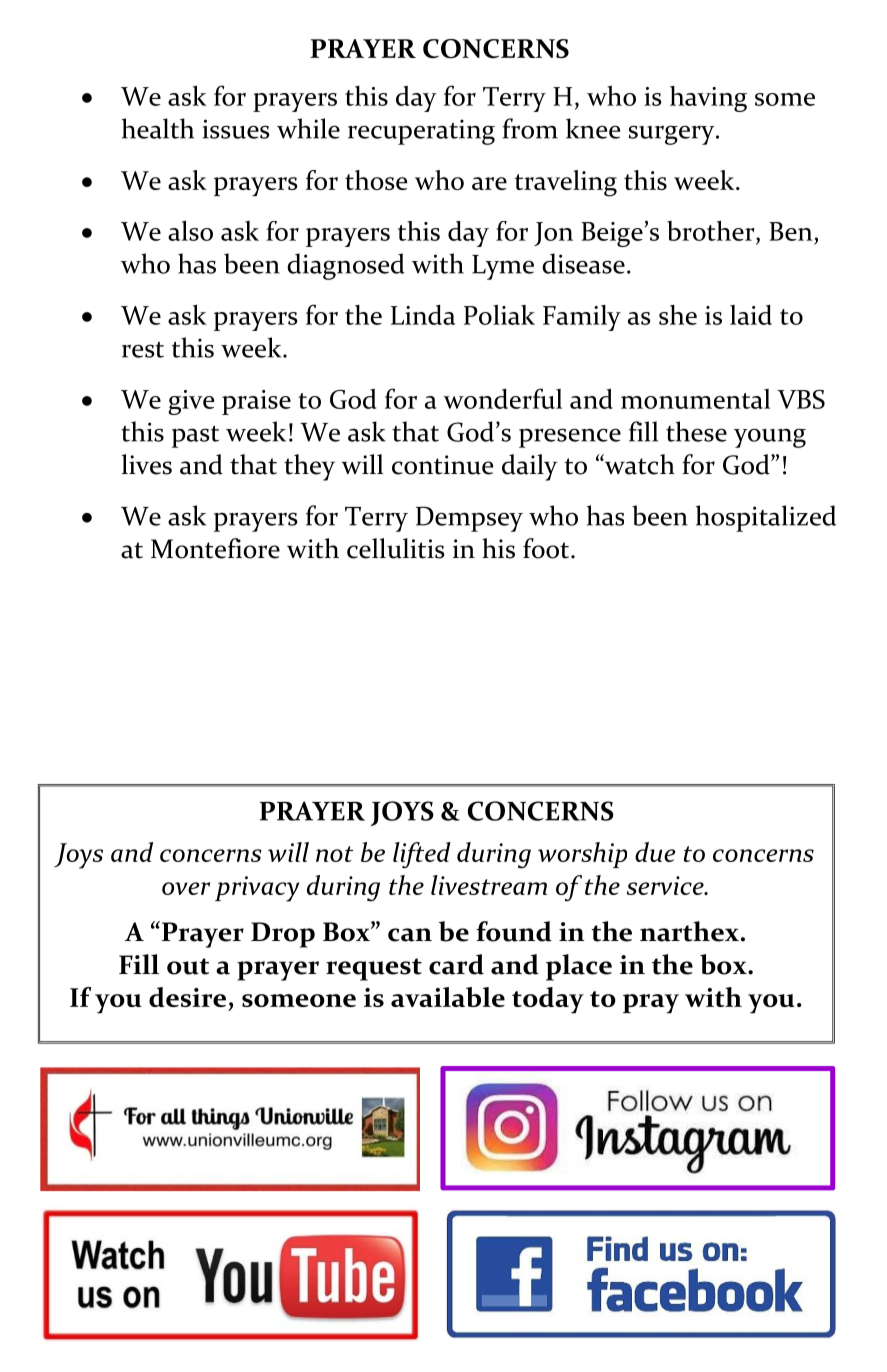 This page has height=1372, width=887. Describe the element at coordinates (751, 315) in the page. I see `laid` at that location.
